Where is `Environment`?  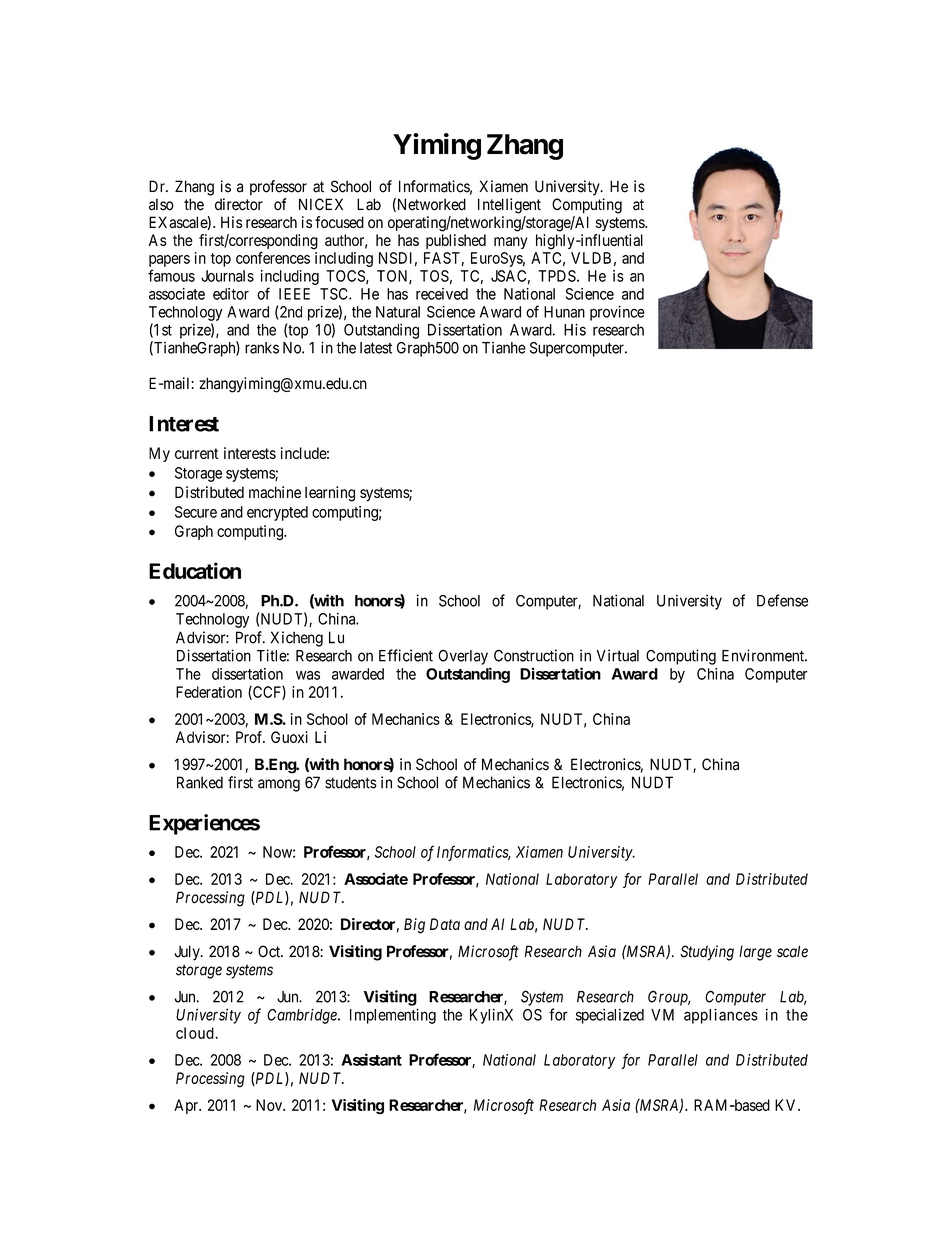
Environment is located at coordinates (764, 655).
